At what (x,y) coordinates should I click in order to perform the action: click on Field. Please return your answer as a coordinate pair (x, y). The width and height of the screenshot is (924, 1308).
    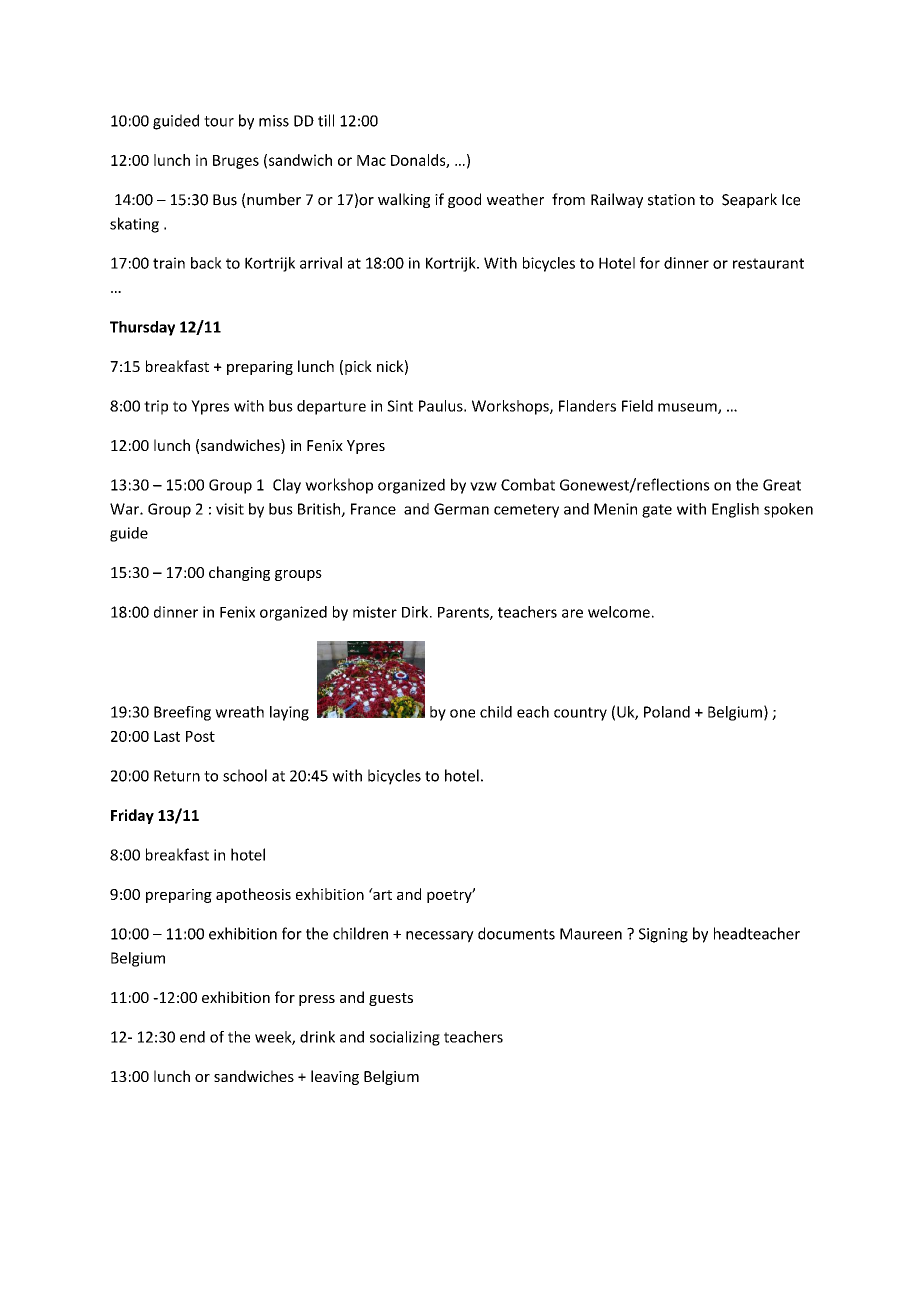
    Looking at the image, I should click on (637, 406).
